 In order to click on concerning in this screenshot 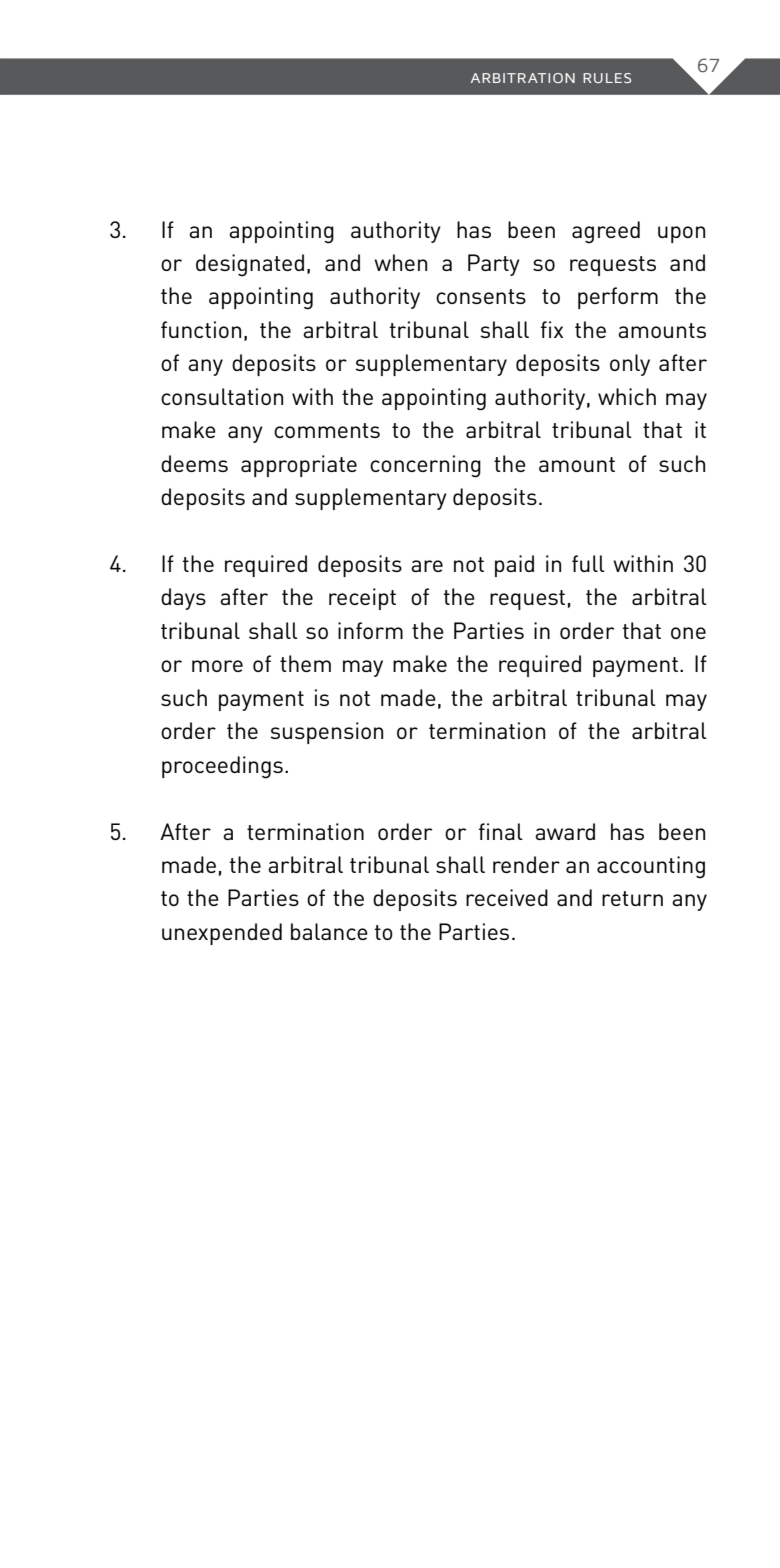, I will do `click(425, 466)`.
